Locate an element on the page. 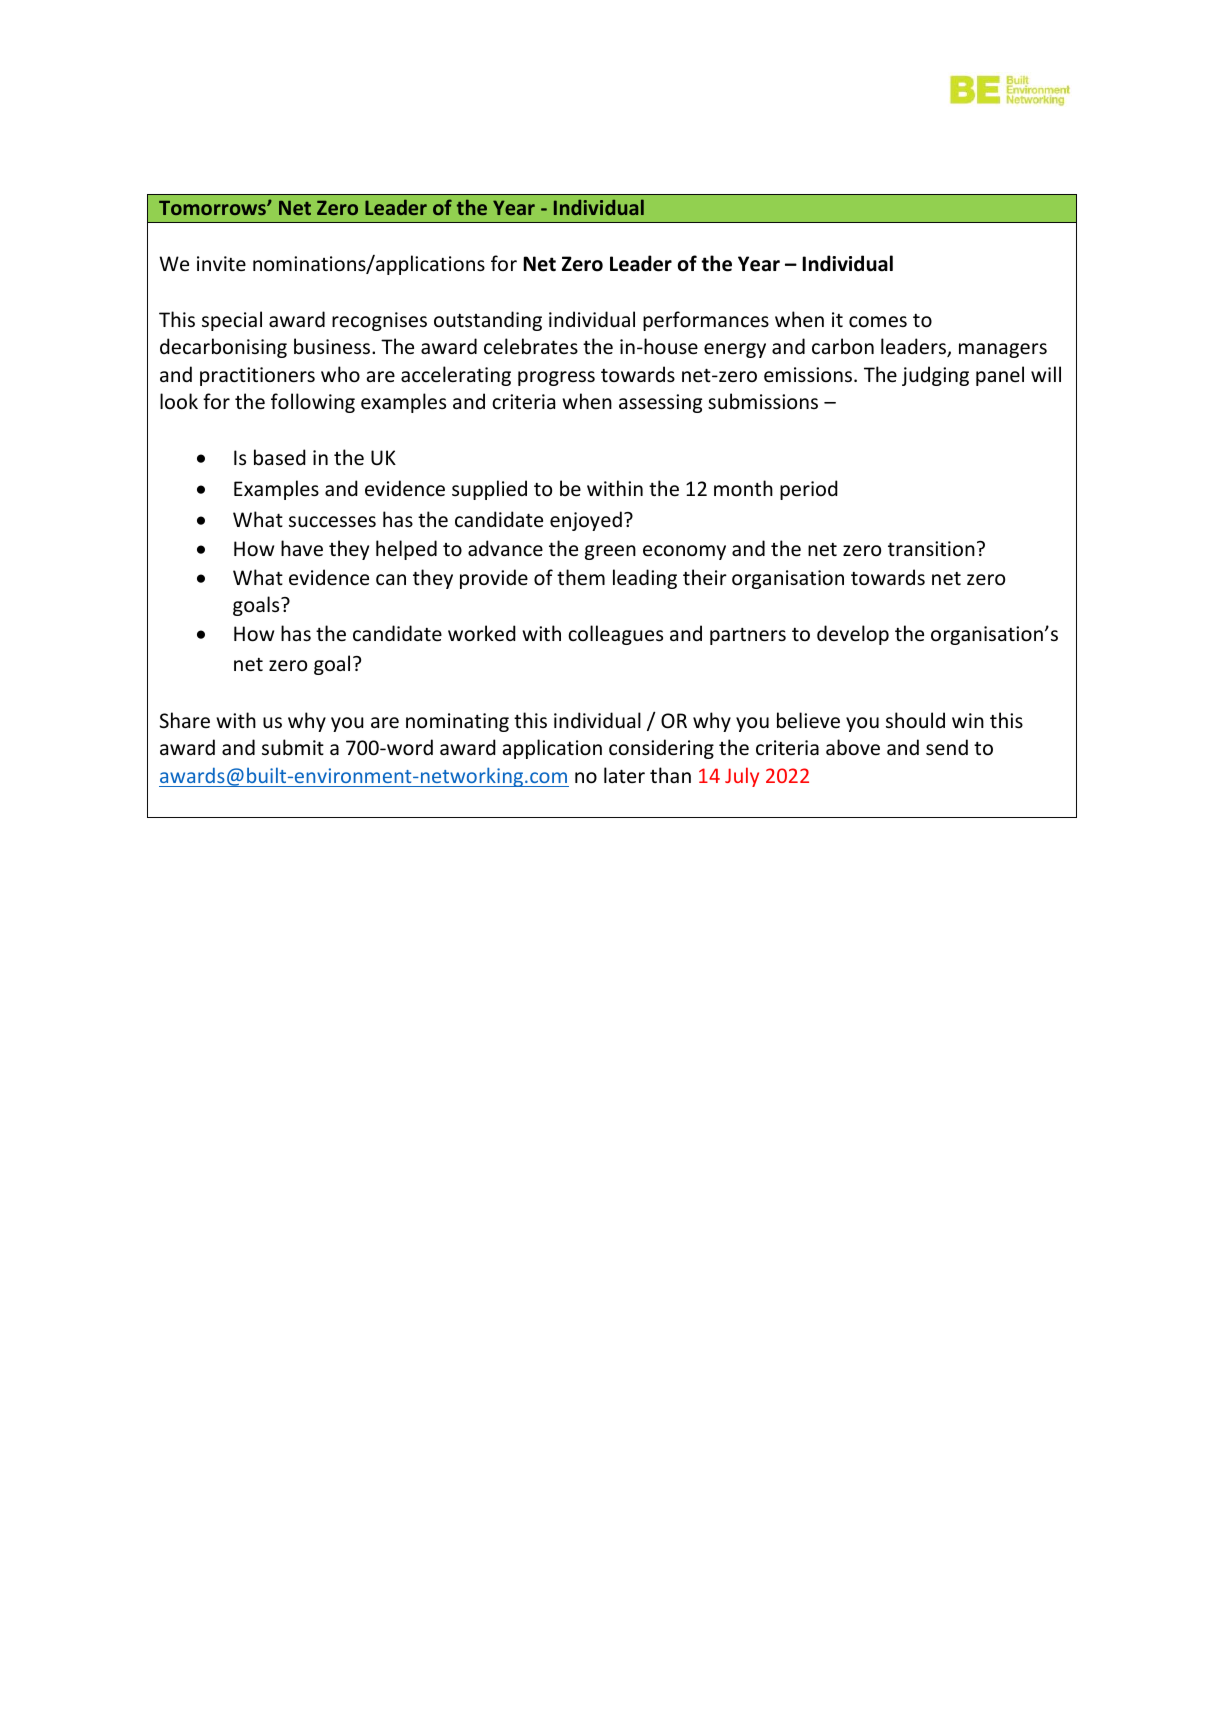 This page has width=1219, height=1725. successes is located at coordinates (332, 522).
